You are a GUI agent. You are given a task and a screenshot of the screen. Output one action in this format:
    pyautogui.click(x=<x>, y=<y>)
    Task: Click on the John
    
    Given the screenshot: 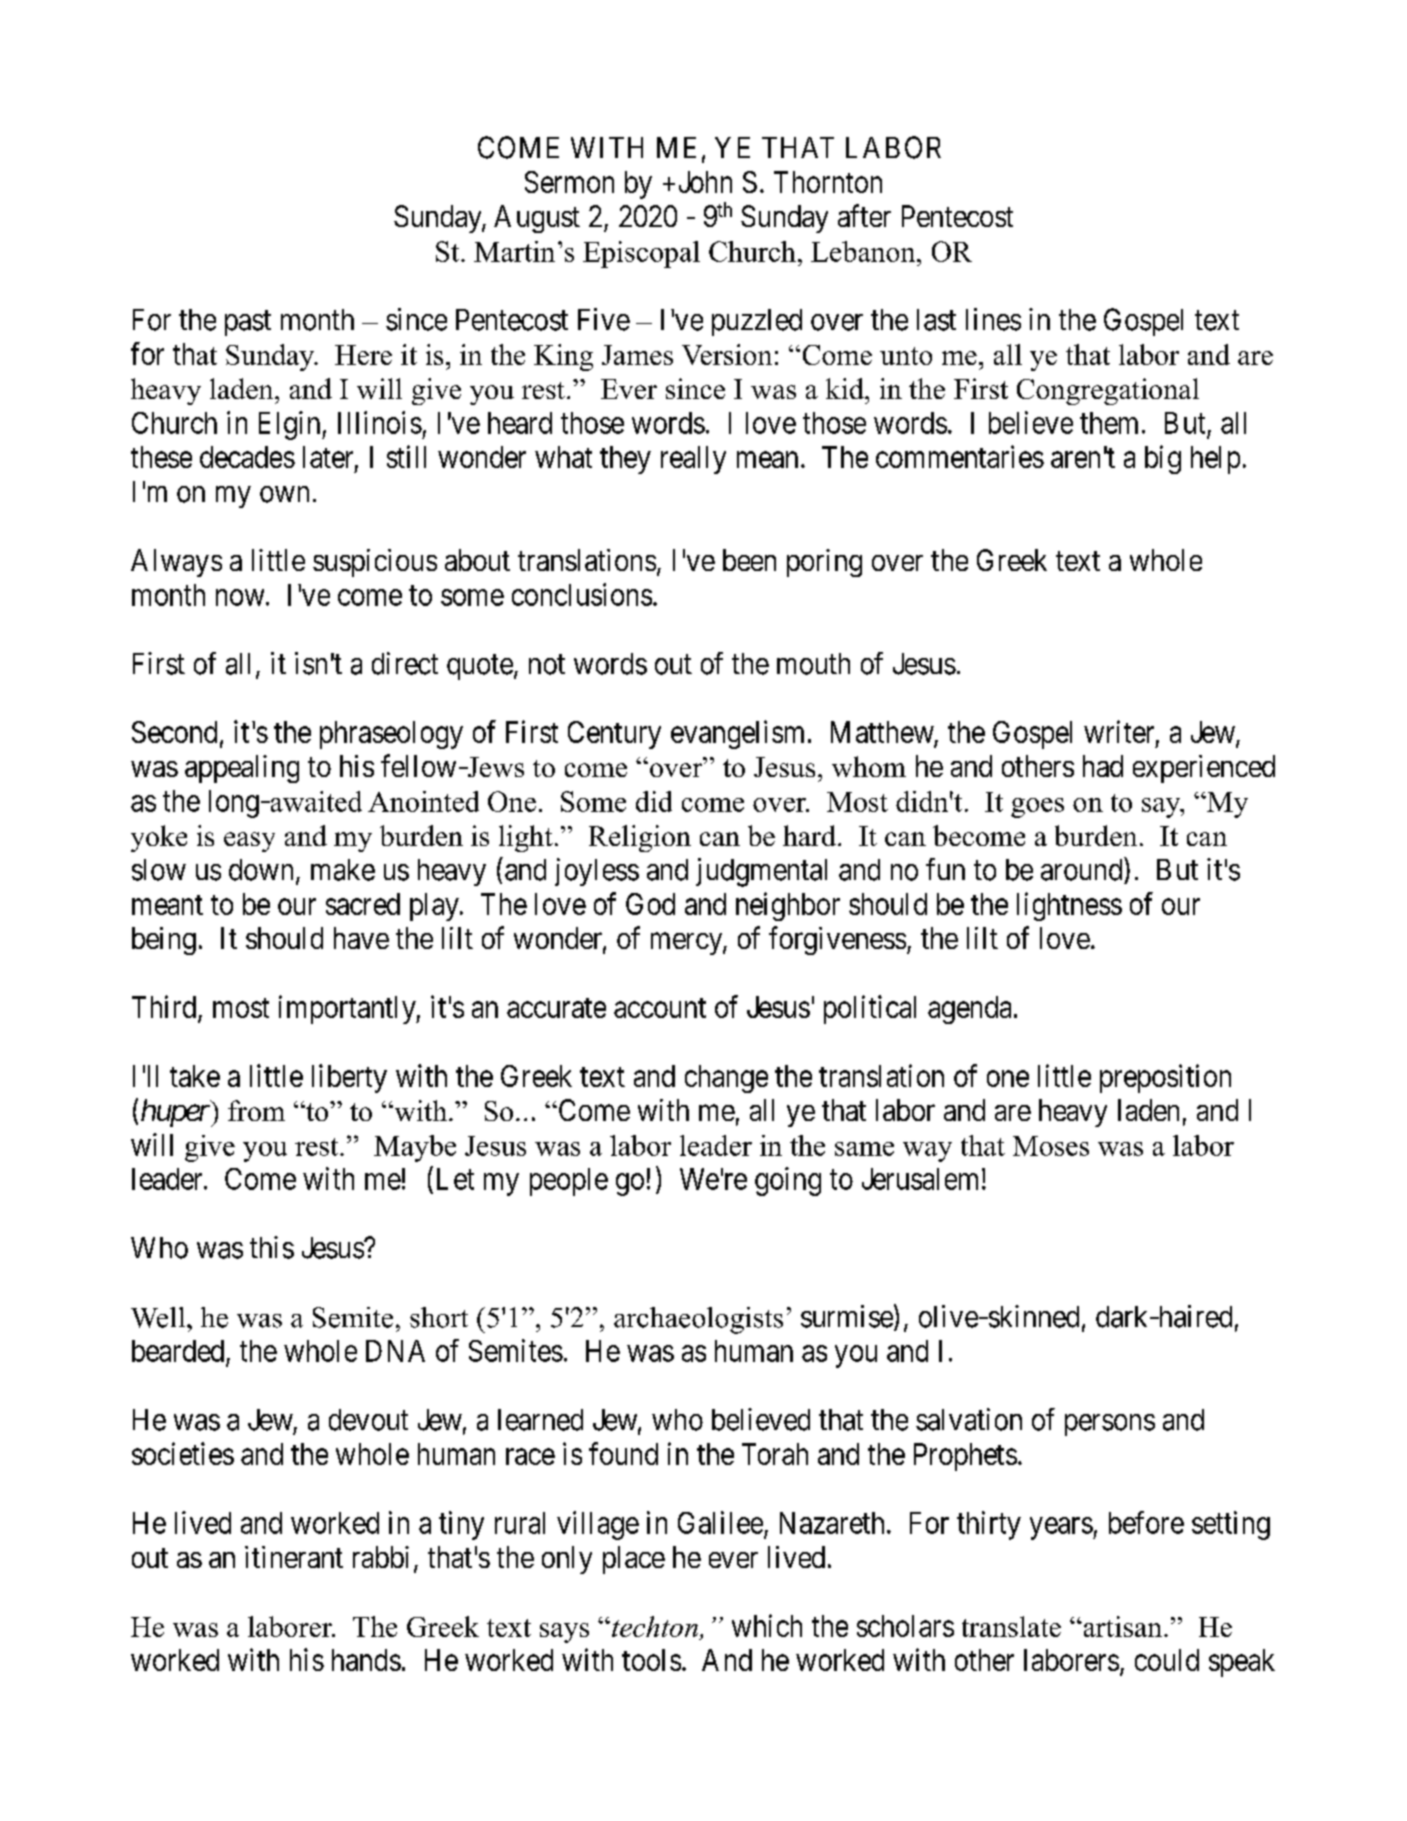 What is the action you would take?
    pyautogui.click(x=705, y=182)
